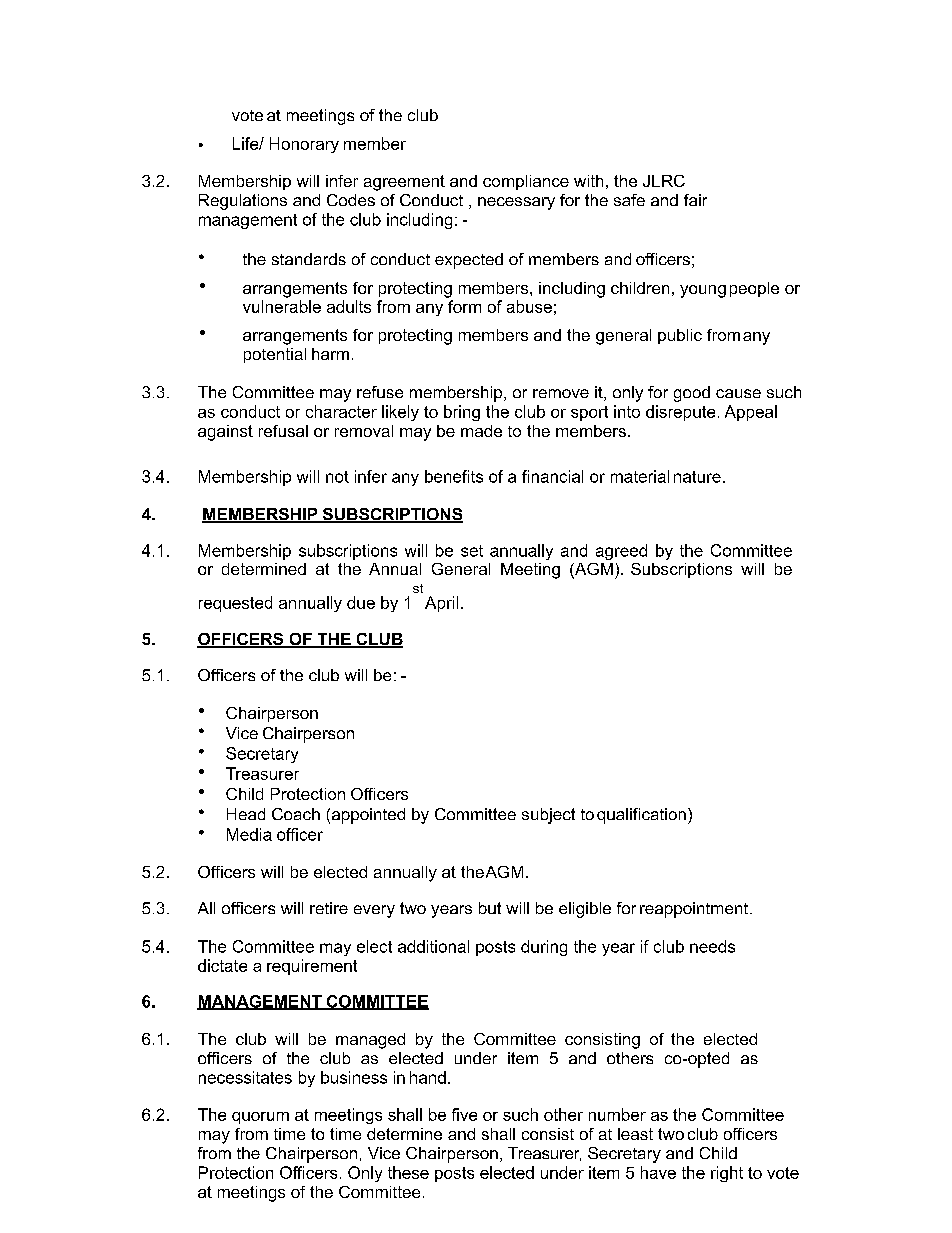 This screenshot has height=1233, width=952. I want to click on Honorary, so click(304, 145).
